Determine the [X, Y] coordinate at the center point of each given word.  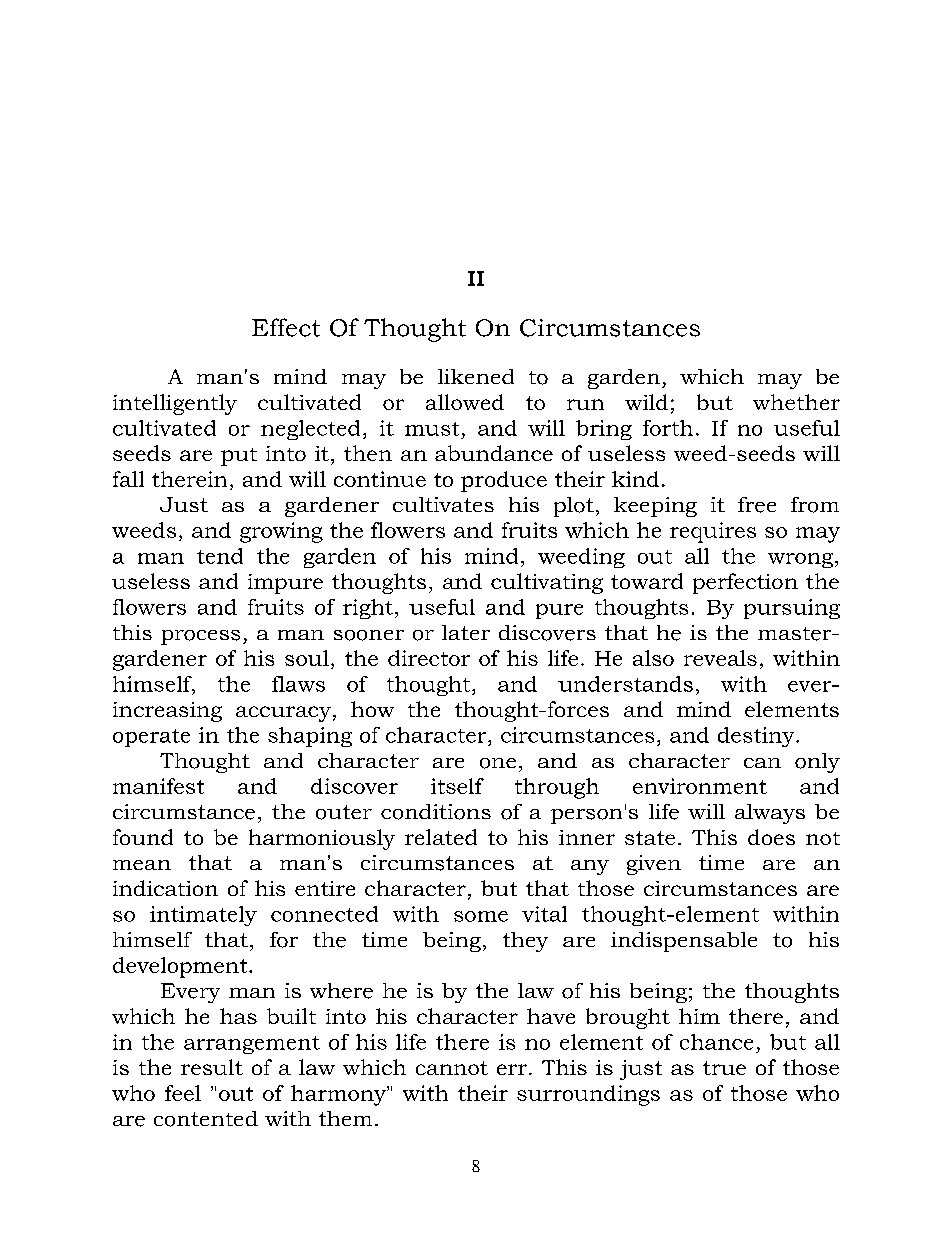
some [481, 916]
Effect [286, 327]
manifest [158, 786]
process [200, 637]
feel [183, 1093]
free [757, 505]
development [181, 967]
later [466, 632]
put [239, 457]
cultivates [443, 504]
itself [457, 786]
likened [476, 376]
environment [700, 786]
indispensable [684, 942]
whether [796, 402]
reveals [720, 658]
